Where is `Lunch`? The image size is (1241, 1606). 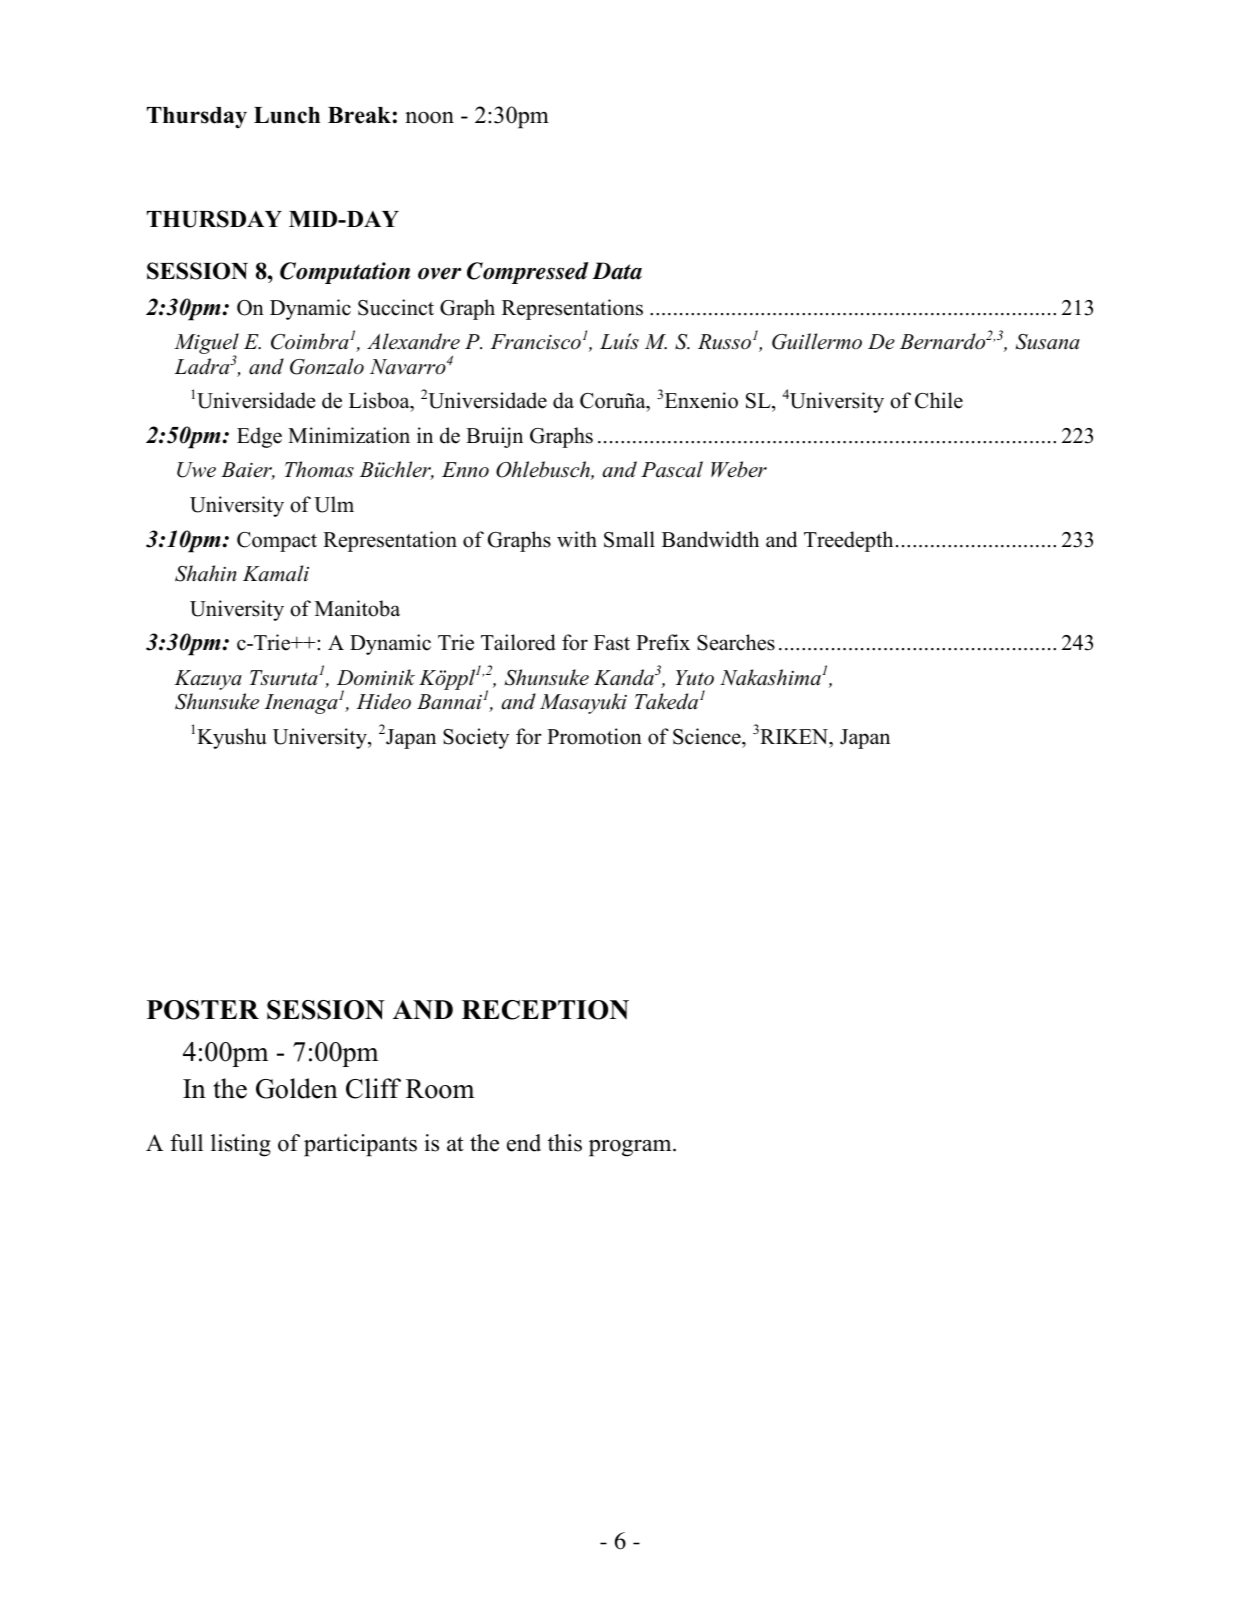
Lunch is located at coordinates (287, 115).
